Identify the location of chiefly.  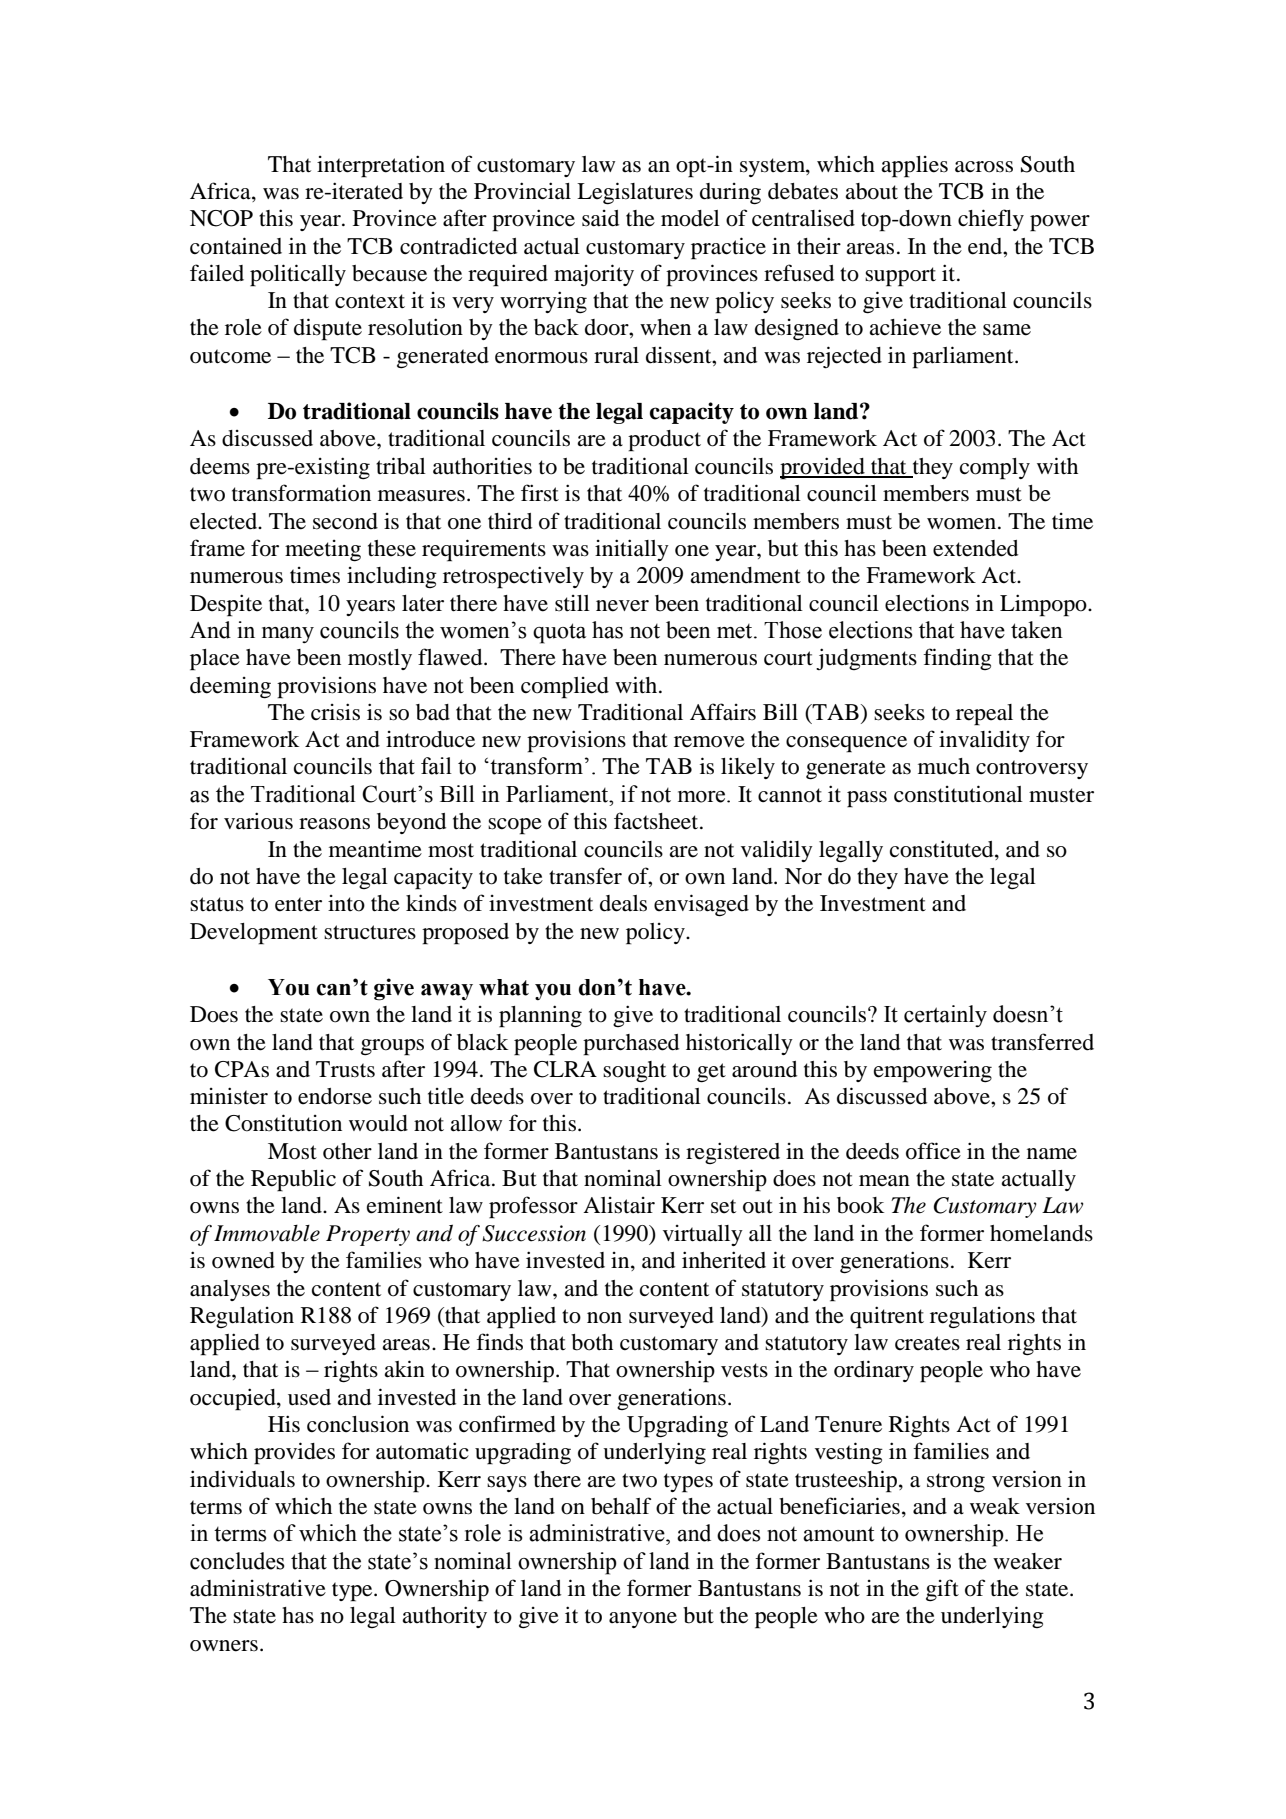
(991, 220).
